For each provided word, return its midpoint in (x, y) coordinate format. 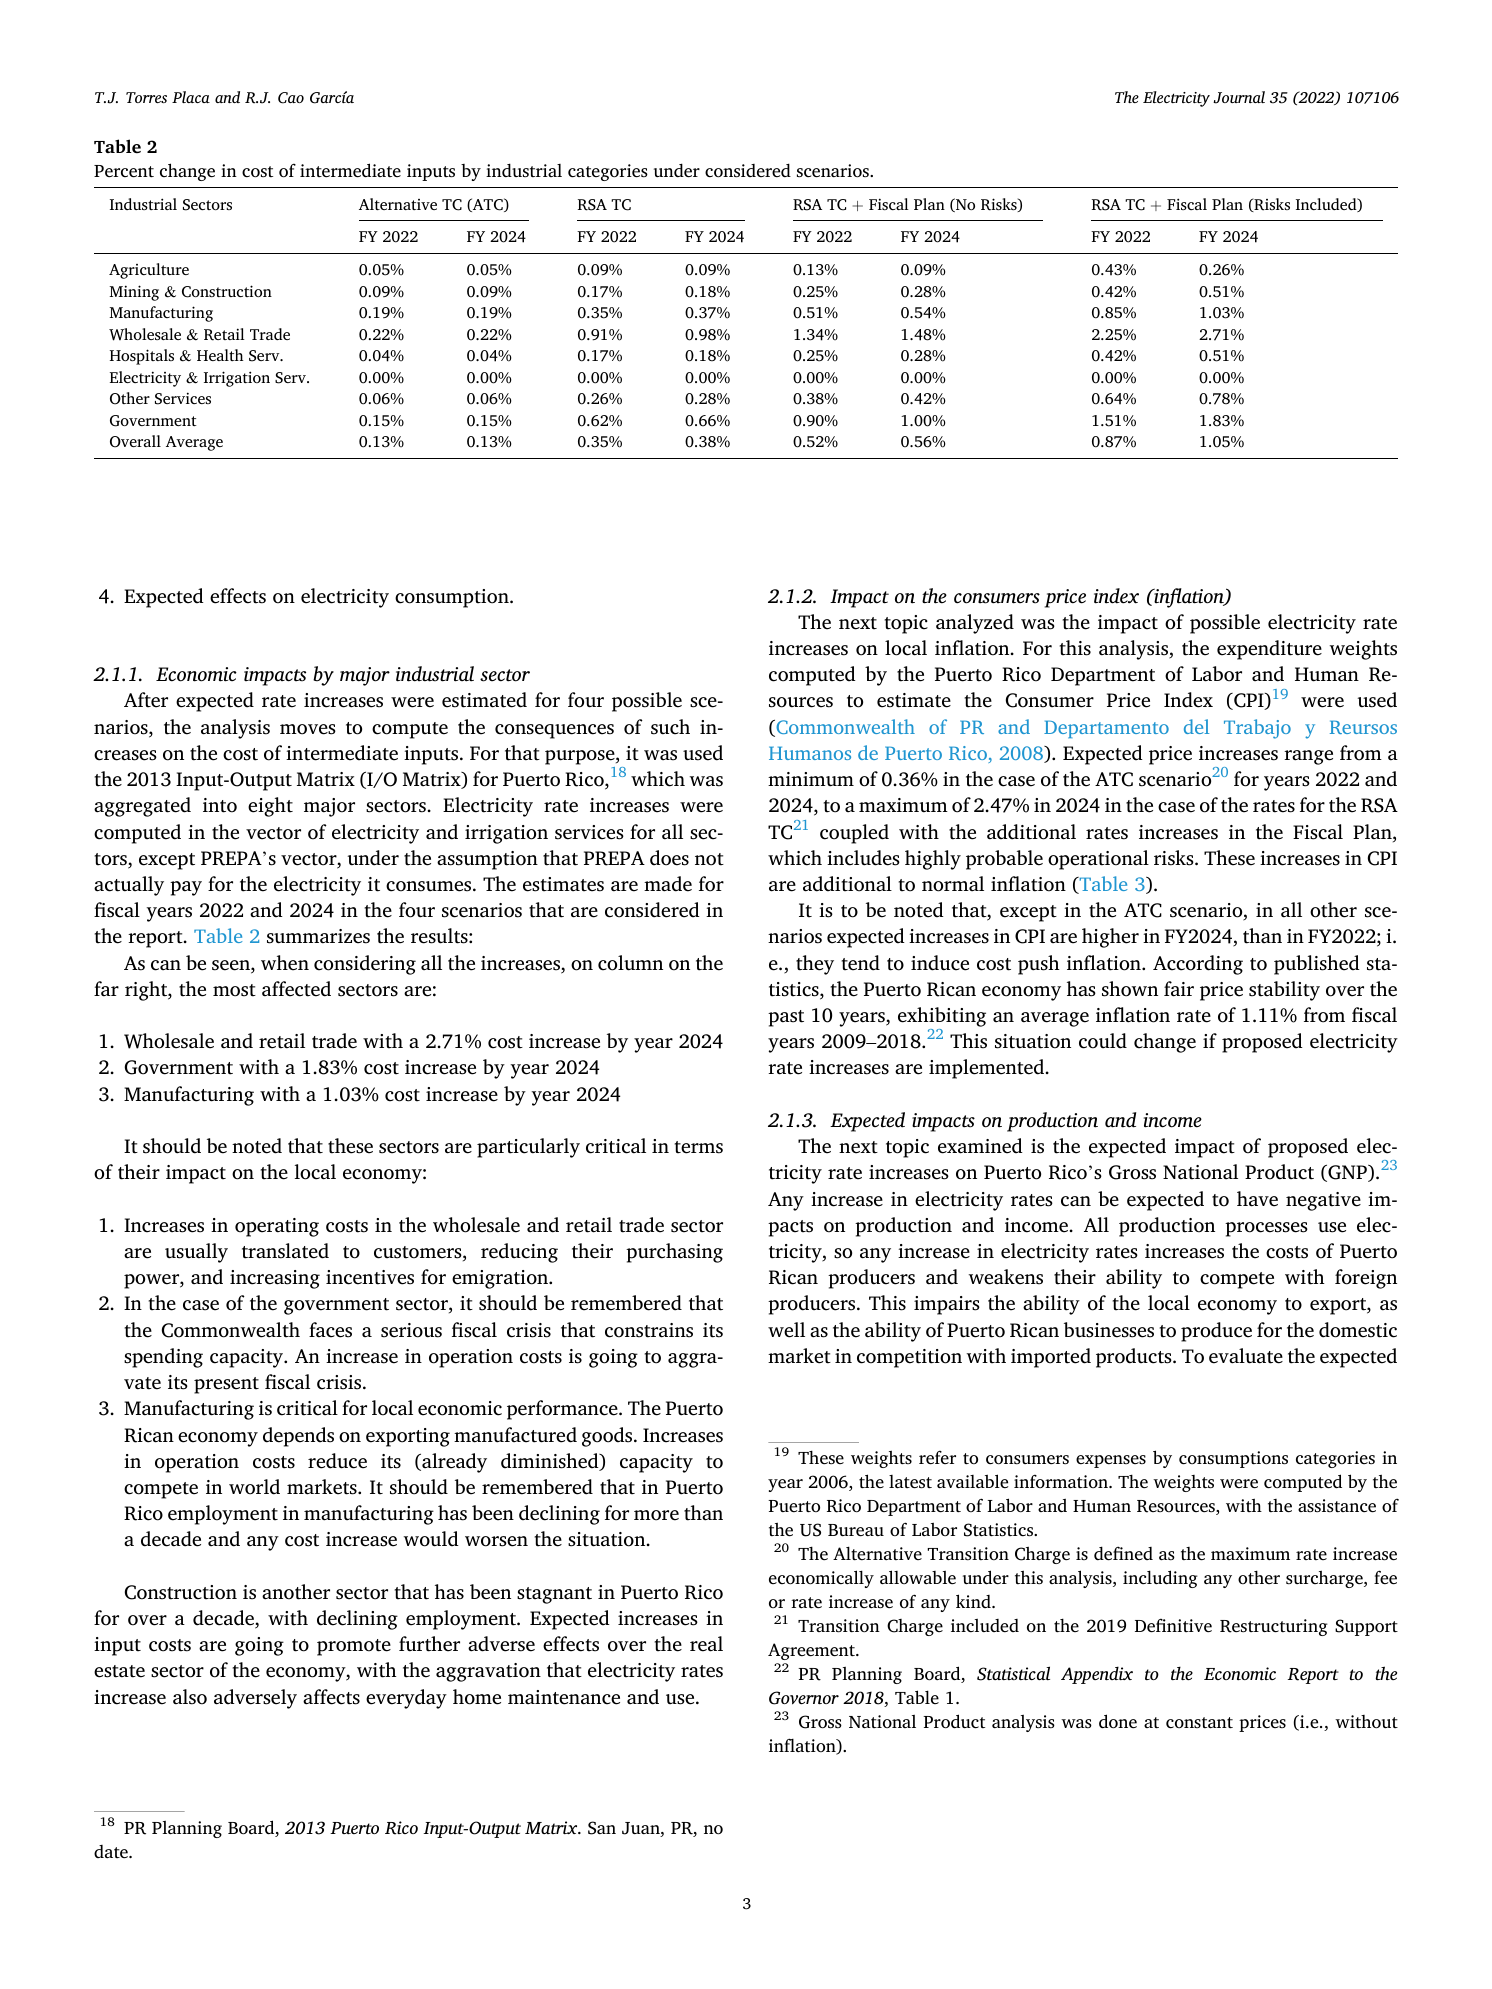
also (190, 1697)
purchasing (674, 1253)
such (670, 727)
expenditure (1269, 650)
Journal (1239, 97)
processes (1266, 1229)
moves (308, 729)
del (1196, 726)
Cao (291, 98)
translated (285, 1251)
